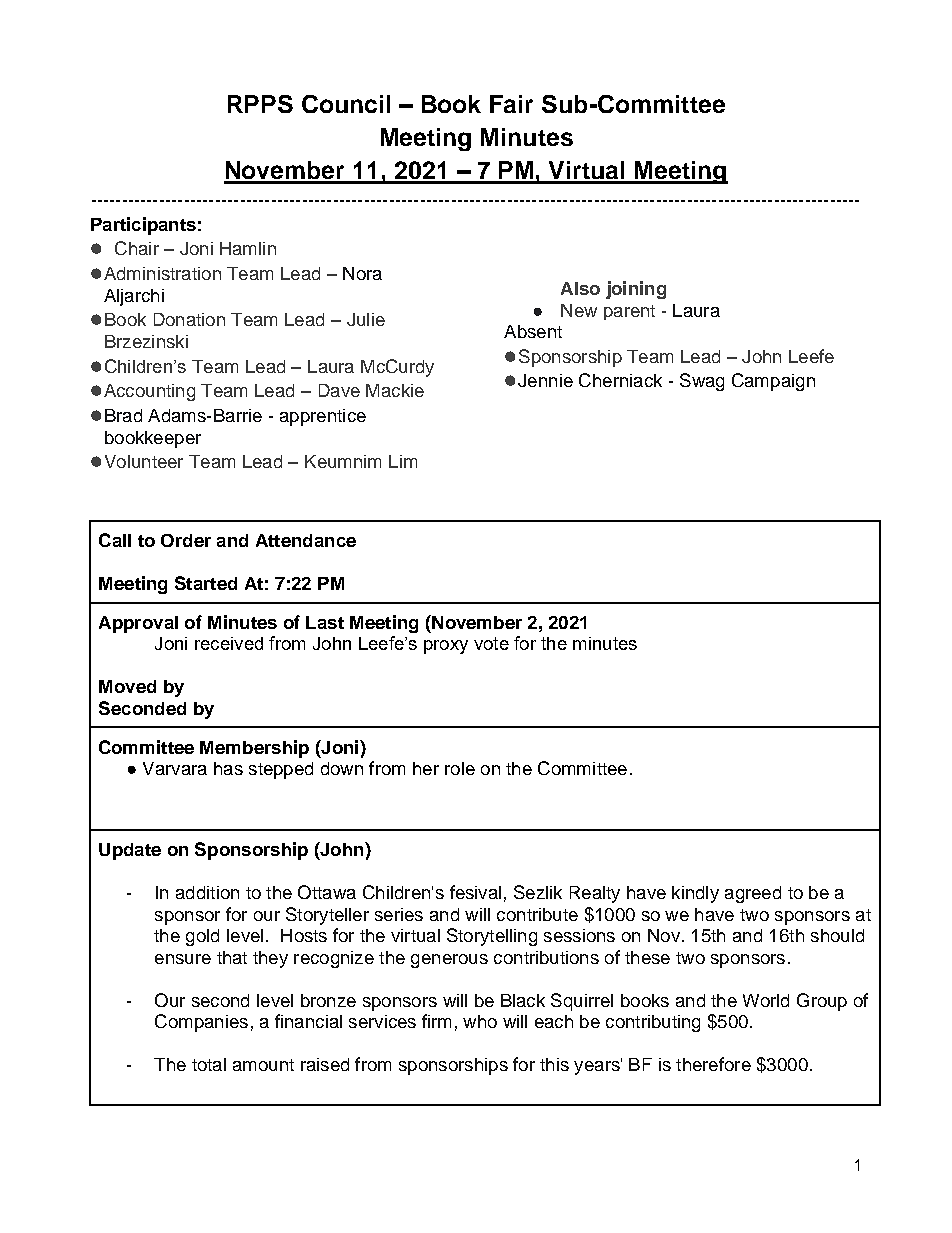 This screenshot has height=1233, width=952. I want to click on Swag, so click(702, 382).
